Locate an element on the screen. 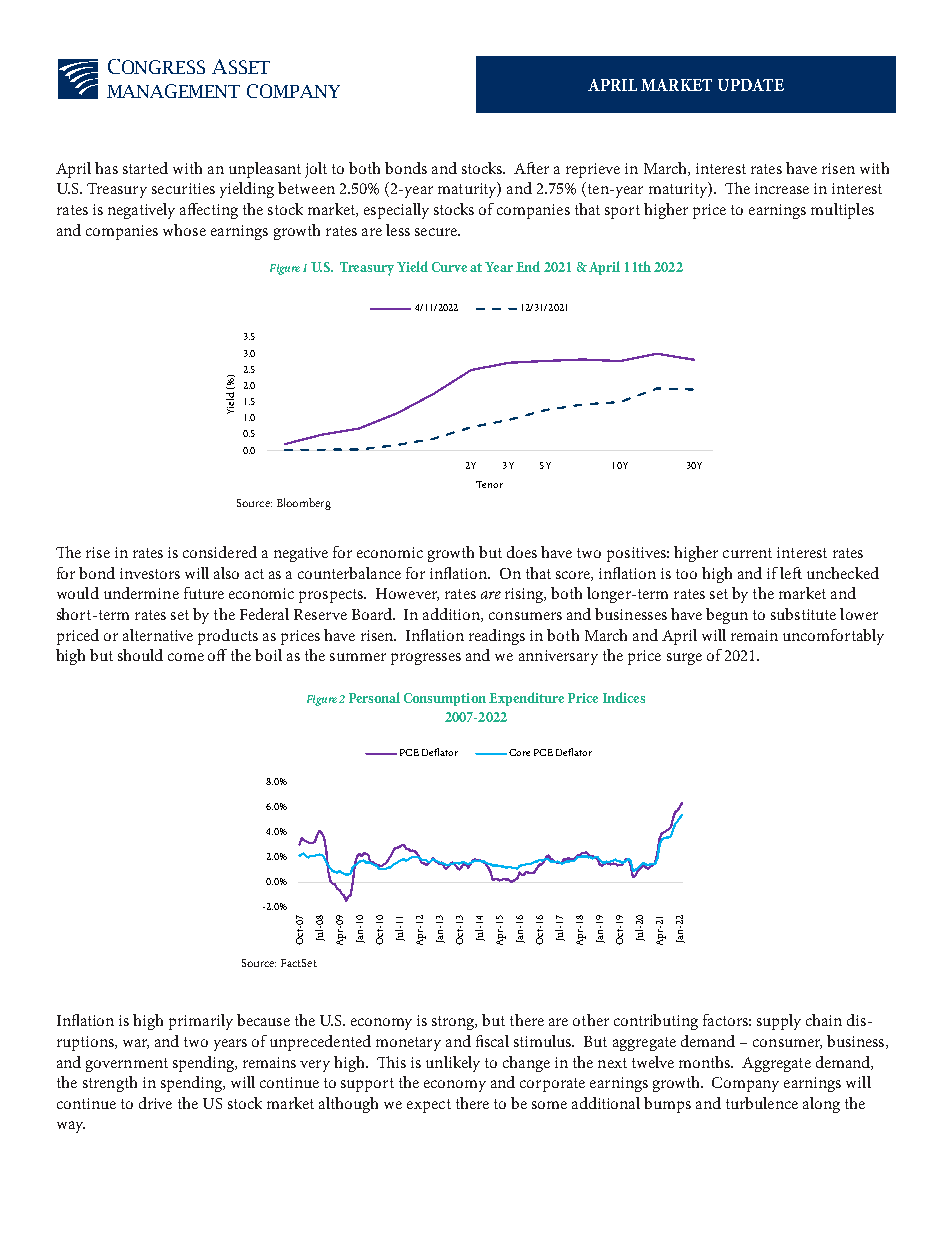 This screenshot has width=952, height=1233. UPDATE is located at coordinates (751, 85).
